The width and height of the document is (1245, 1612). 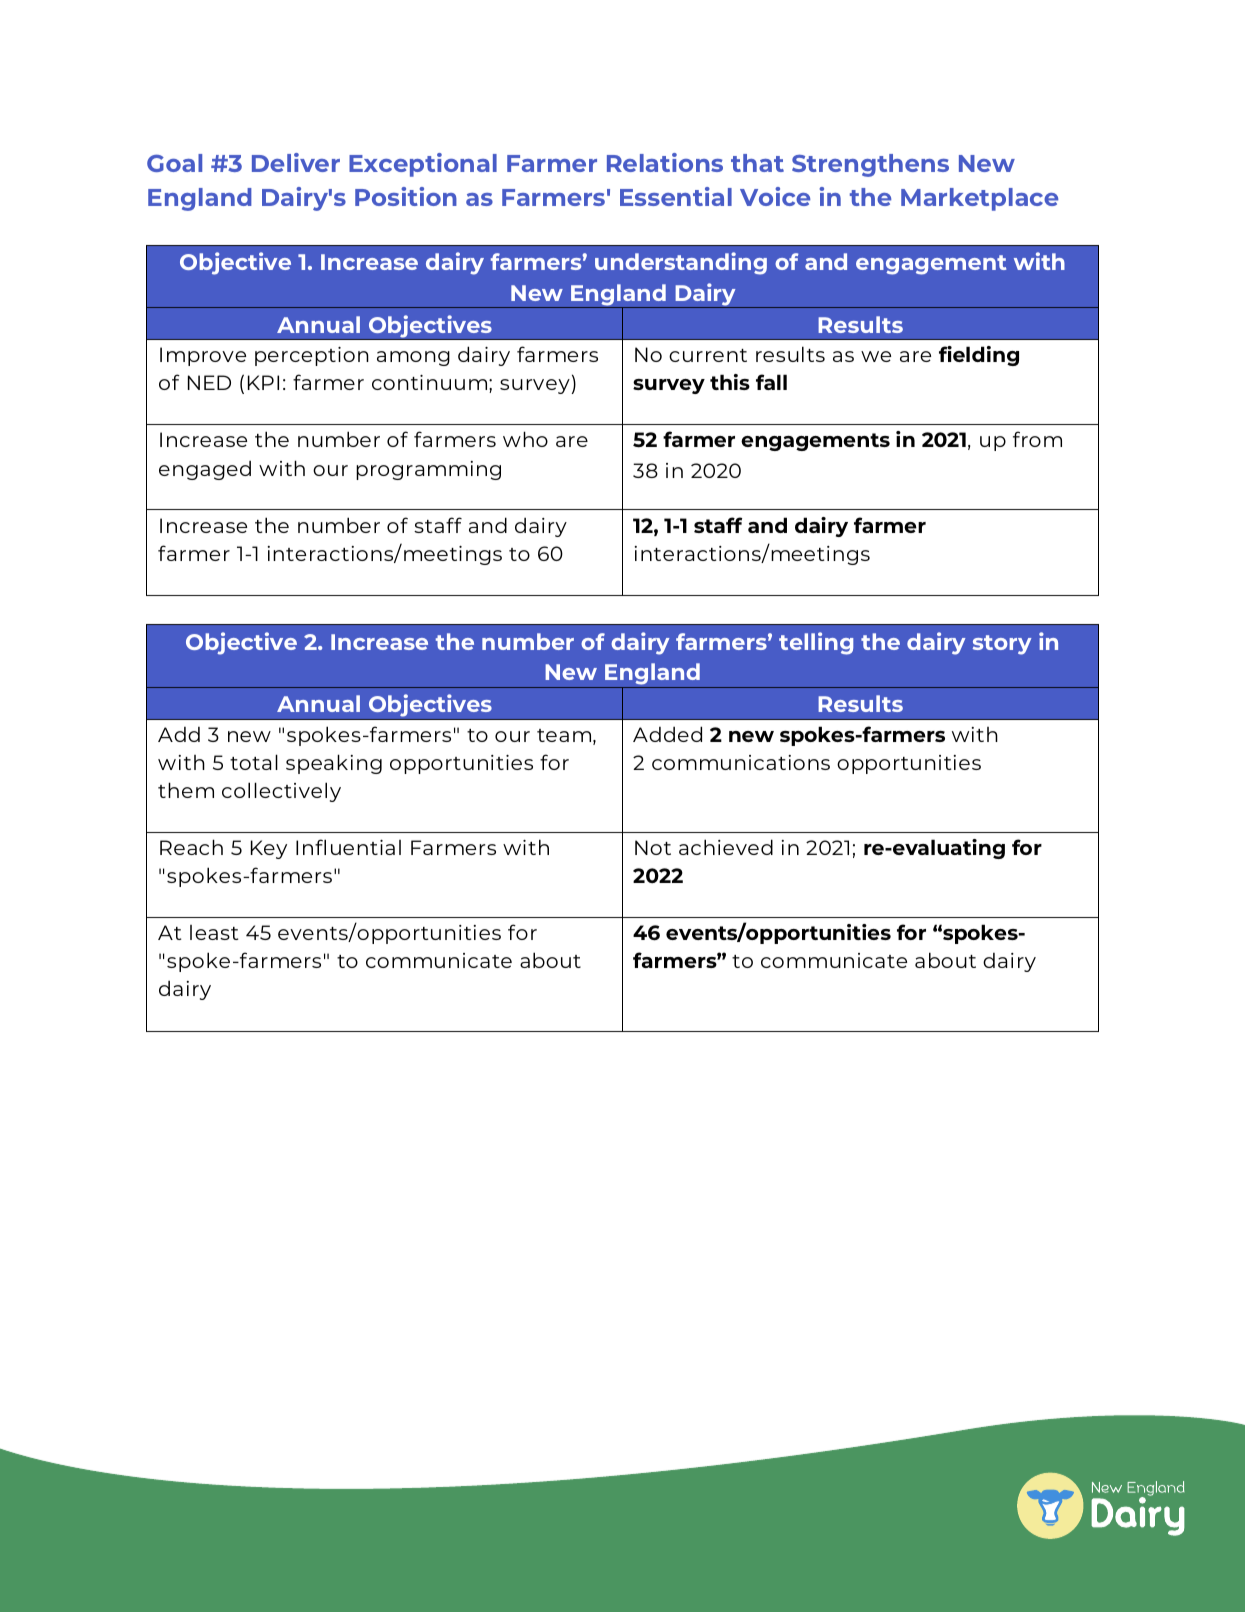 What do you see at coordinates (676, 196) in the document?
I see `Essential` at bounding box center [676, 196].
